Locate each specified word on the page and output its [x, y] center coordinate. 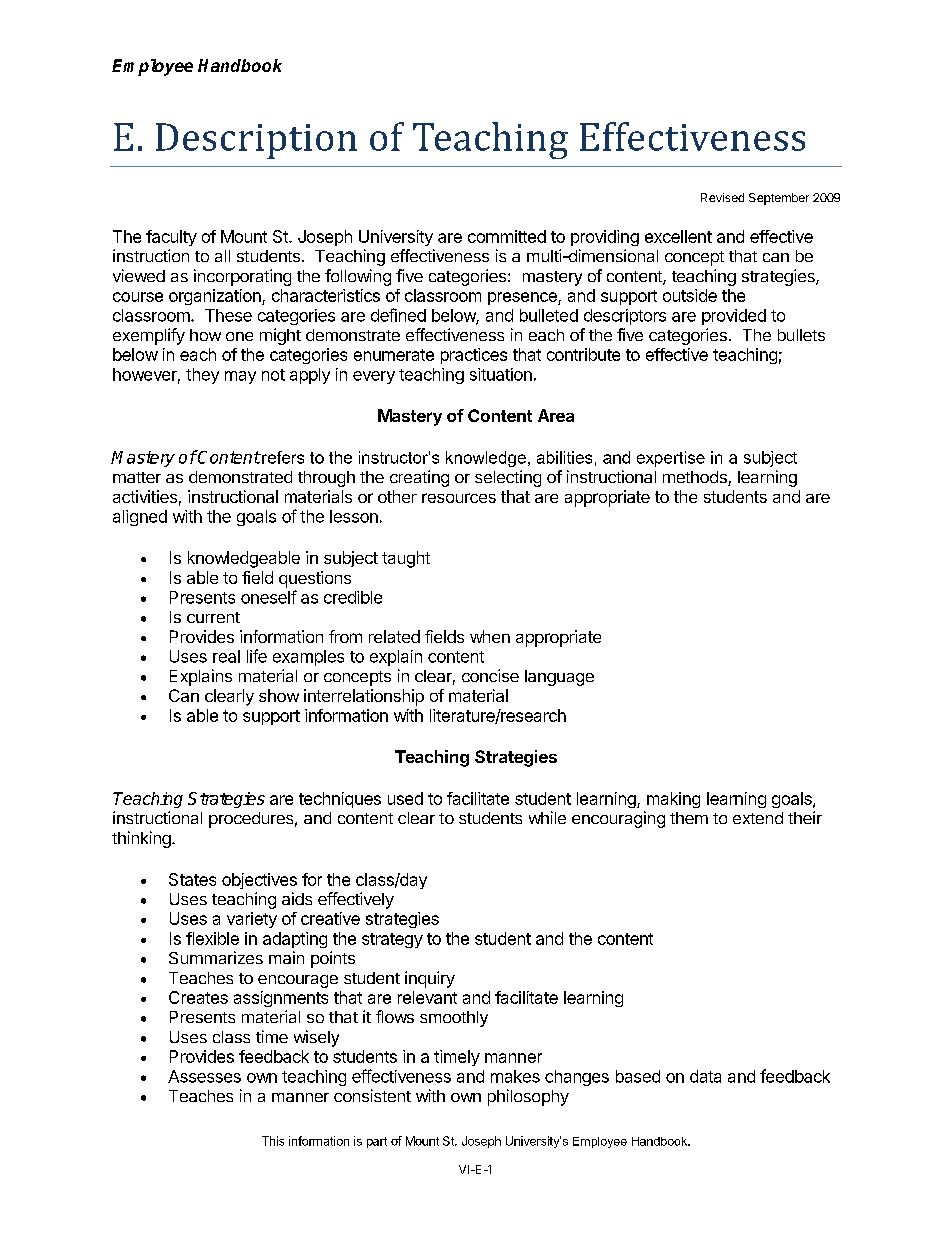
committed [507, 236]
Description [256, 141]
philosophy [528, 1097]
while [547, 817]
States [192, 879]
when [490, 636]
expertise [671, 459]
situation [501, 374]
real [226, 656]
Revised [722, 197]
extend [758, 818]
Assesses [204, 1076]
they [202, 376]
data [705, 1076]
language [559, 678]
